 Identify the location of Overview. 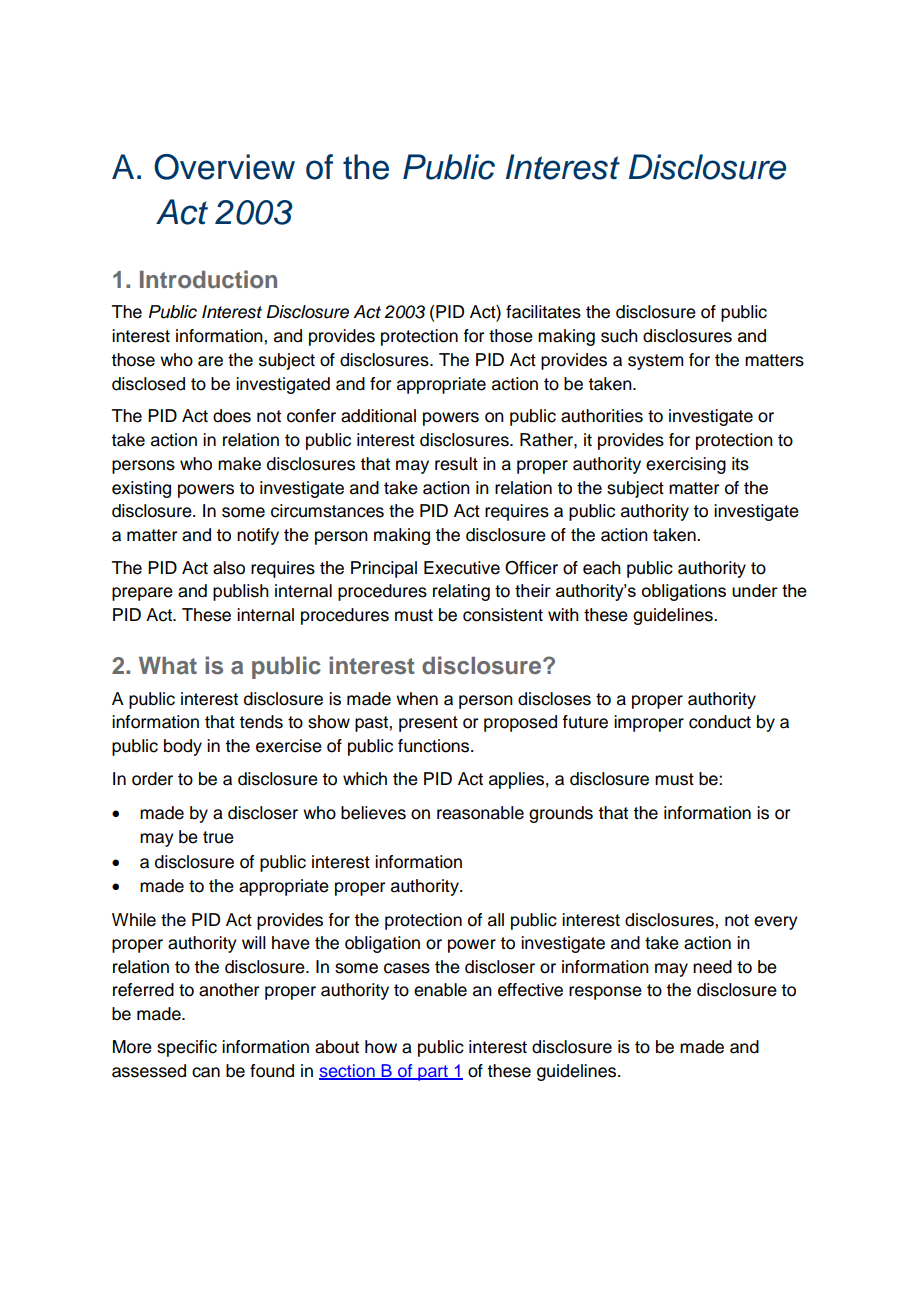
(224, 167).
